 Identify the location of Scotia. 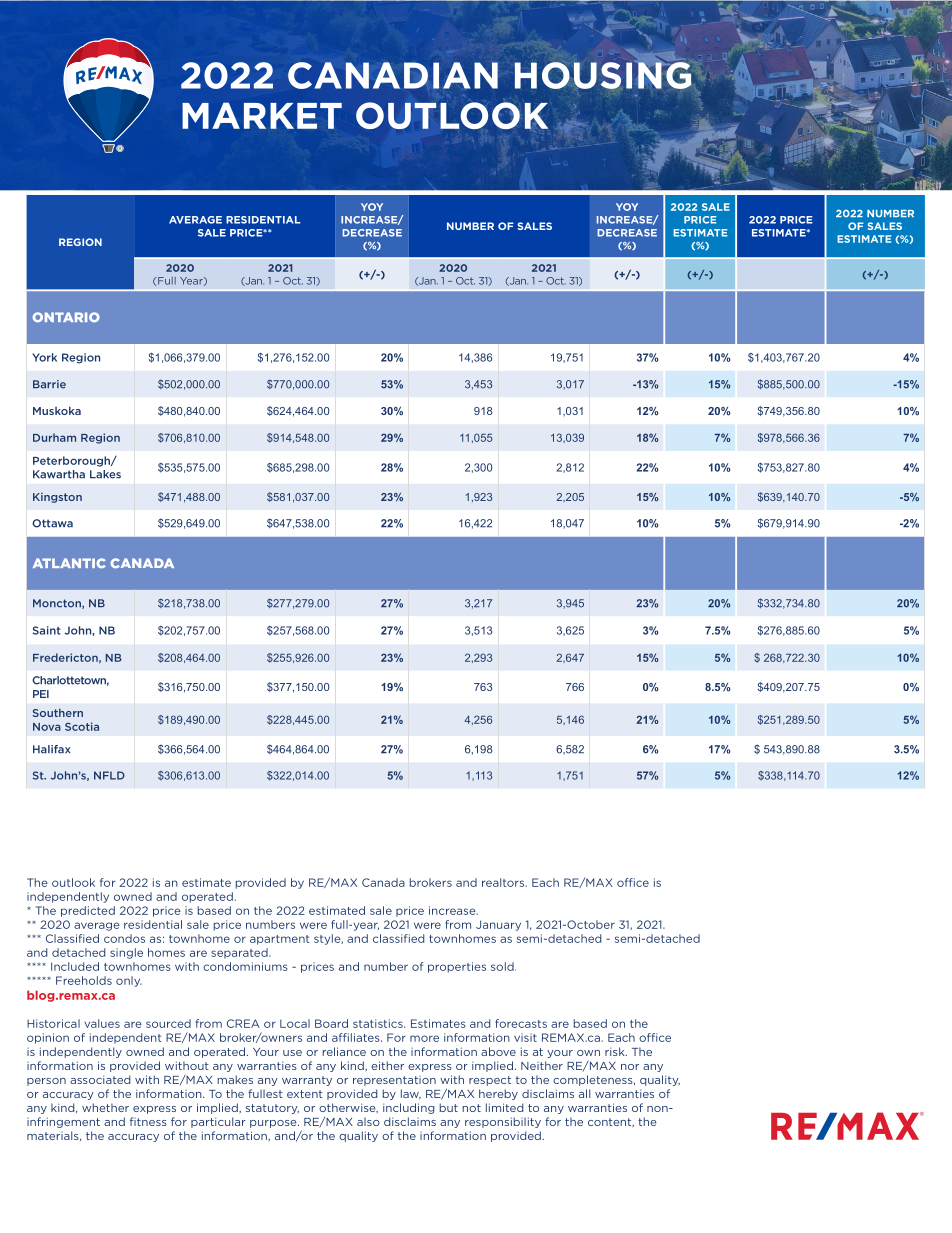
(82, 726).
